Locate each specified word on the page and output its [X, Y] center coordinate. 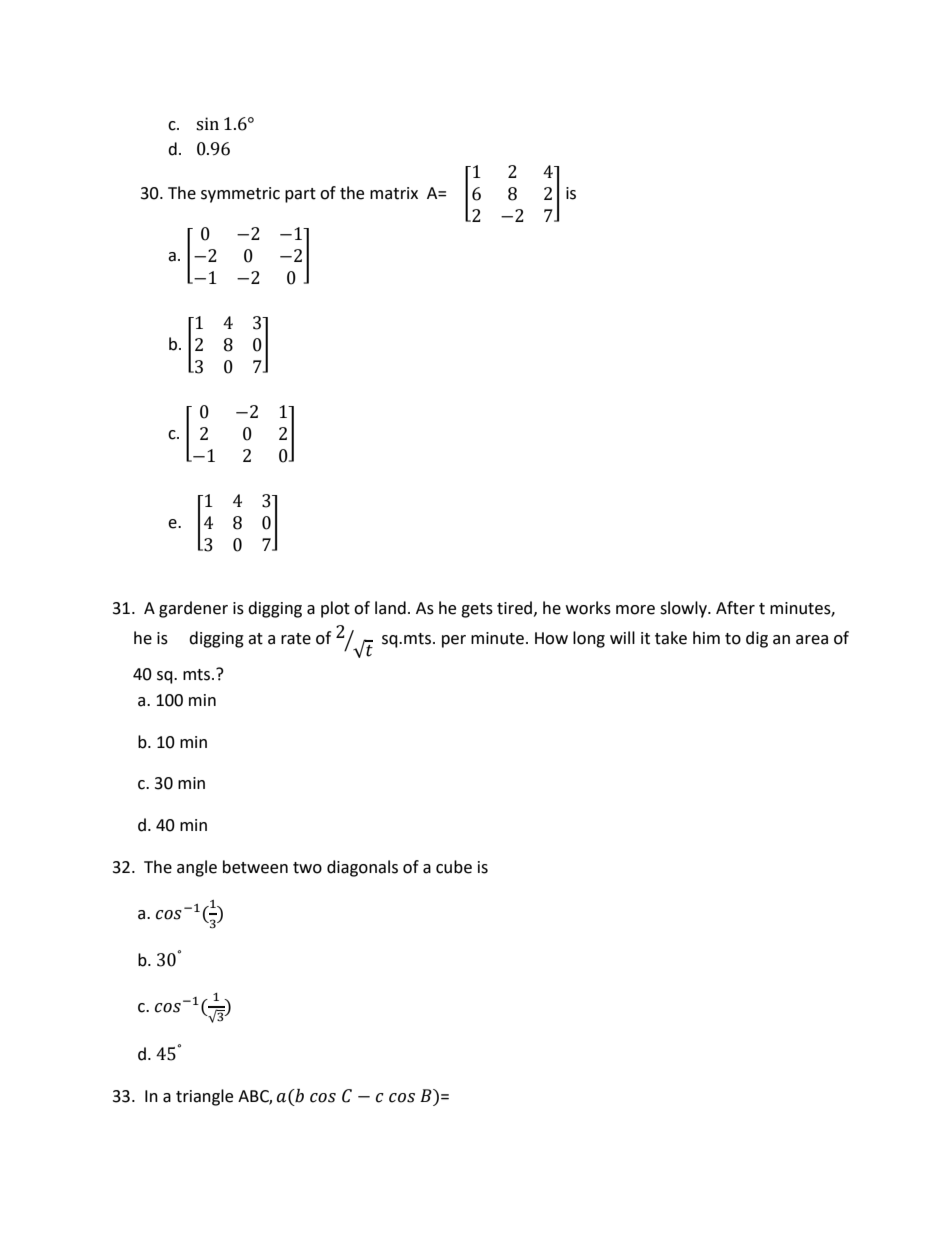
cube [454, 867]
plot [335, 609]
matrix [394, 193]
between [255, 867]
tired [514, 608]
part [300, 195]
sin [207, 124]
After [735, 608]
